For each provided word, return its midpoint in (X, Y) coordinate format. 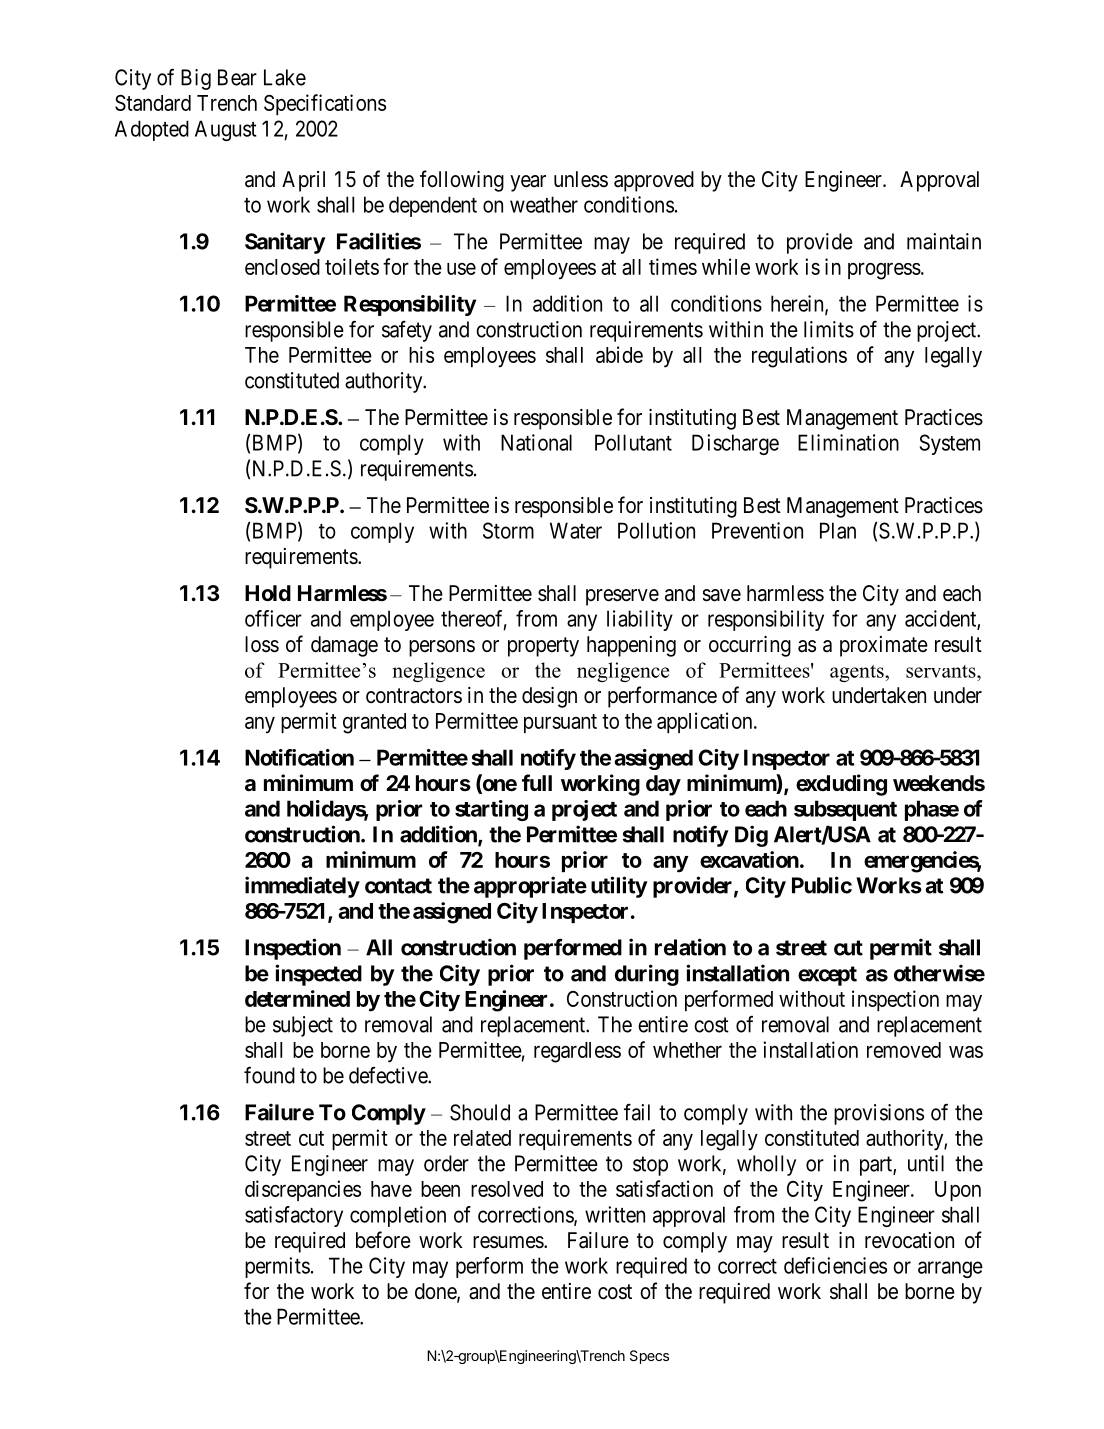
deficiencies (835, 1265)
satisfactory (294, 1216)
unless (581, 179)
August (226, 130)
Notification (299, 757)
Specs (649, 1357)
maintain (944, 241)
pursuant (560, 723)
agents (858, 673)
